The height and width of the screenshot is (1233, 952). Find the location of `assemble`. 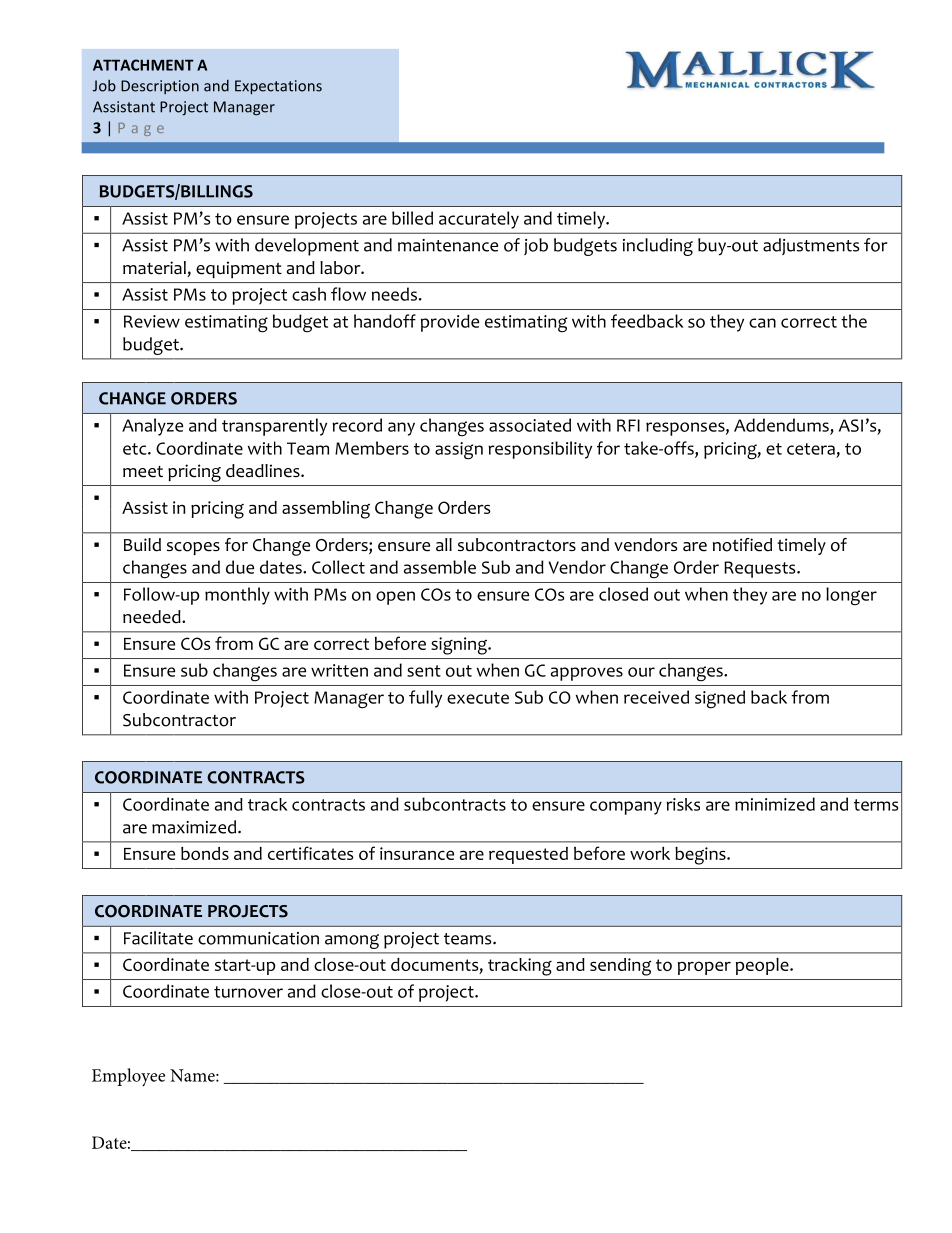

assemble is located at coordinates (440, 567).
